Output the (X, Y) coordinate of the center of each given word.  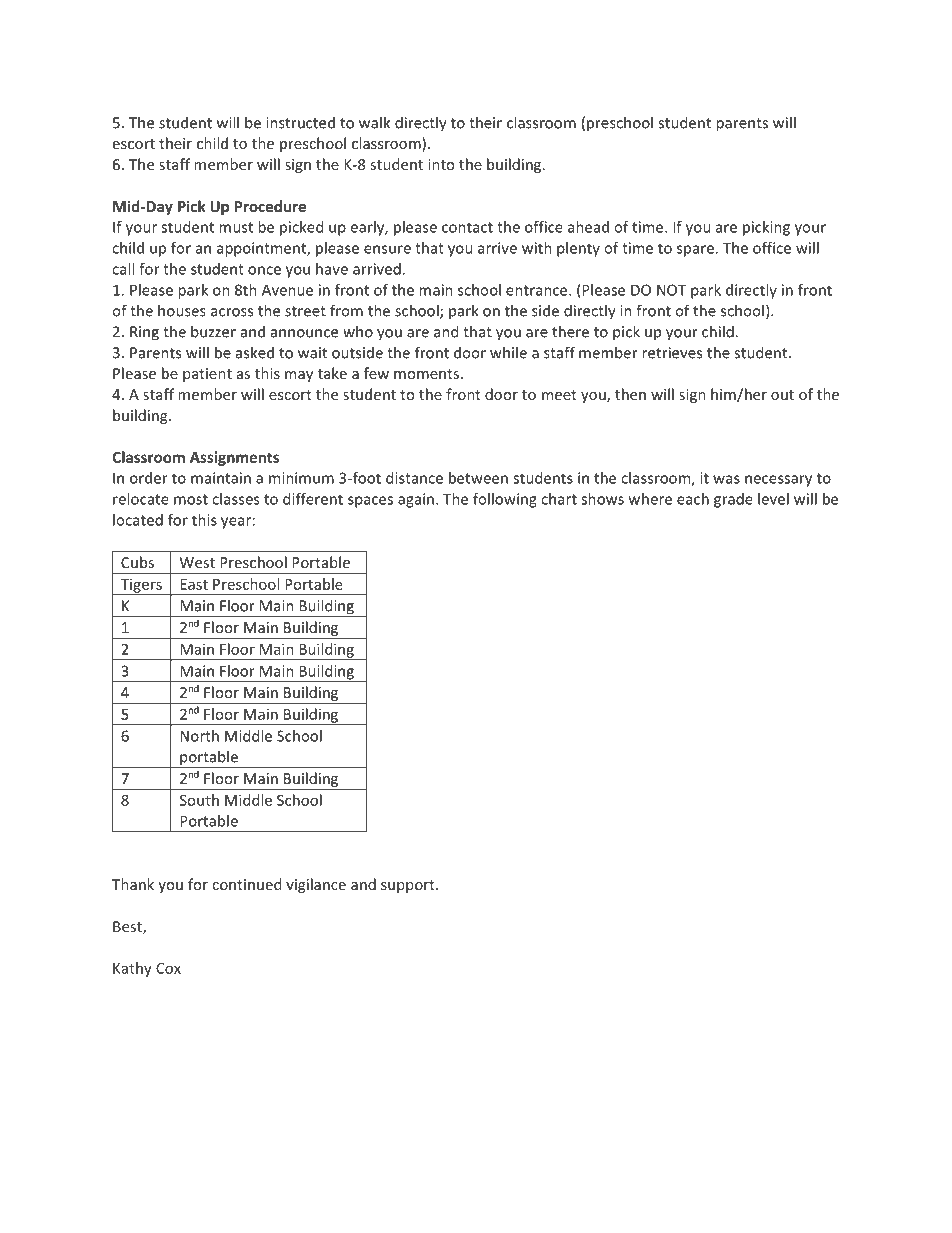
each (693, 499)
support (409, 886)
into (441, 164)
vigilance (316, 885)
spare (695, 251)
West (197, 562)
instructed (300, 122)
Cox (168, 968)
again (416, 500)
